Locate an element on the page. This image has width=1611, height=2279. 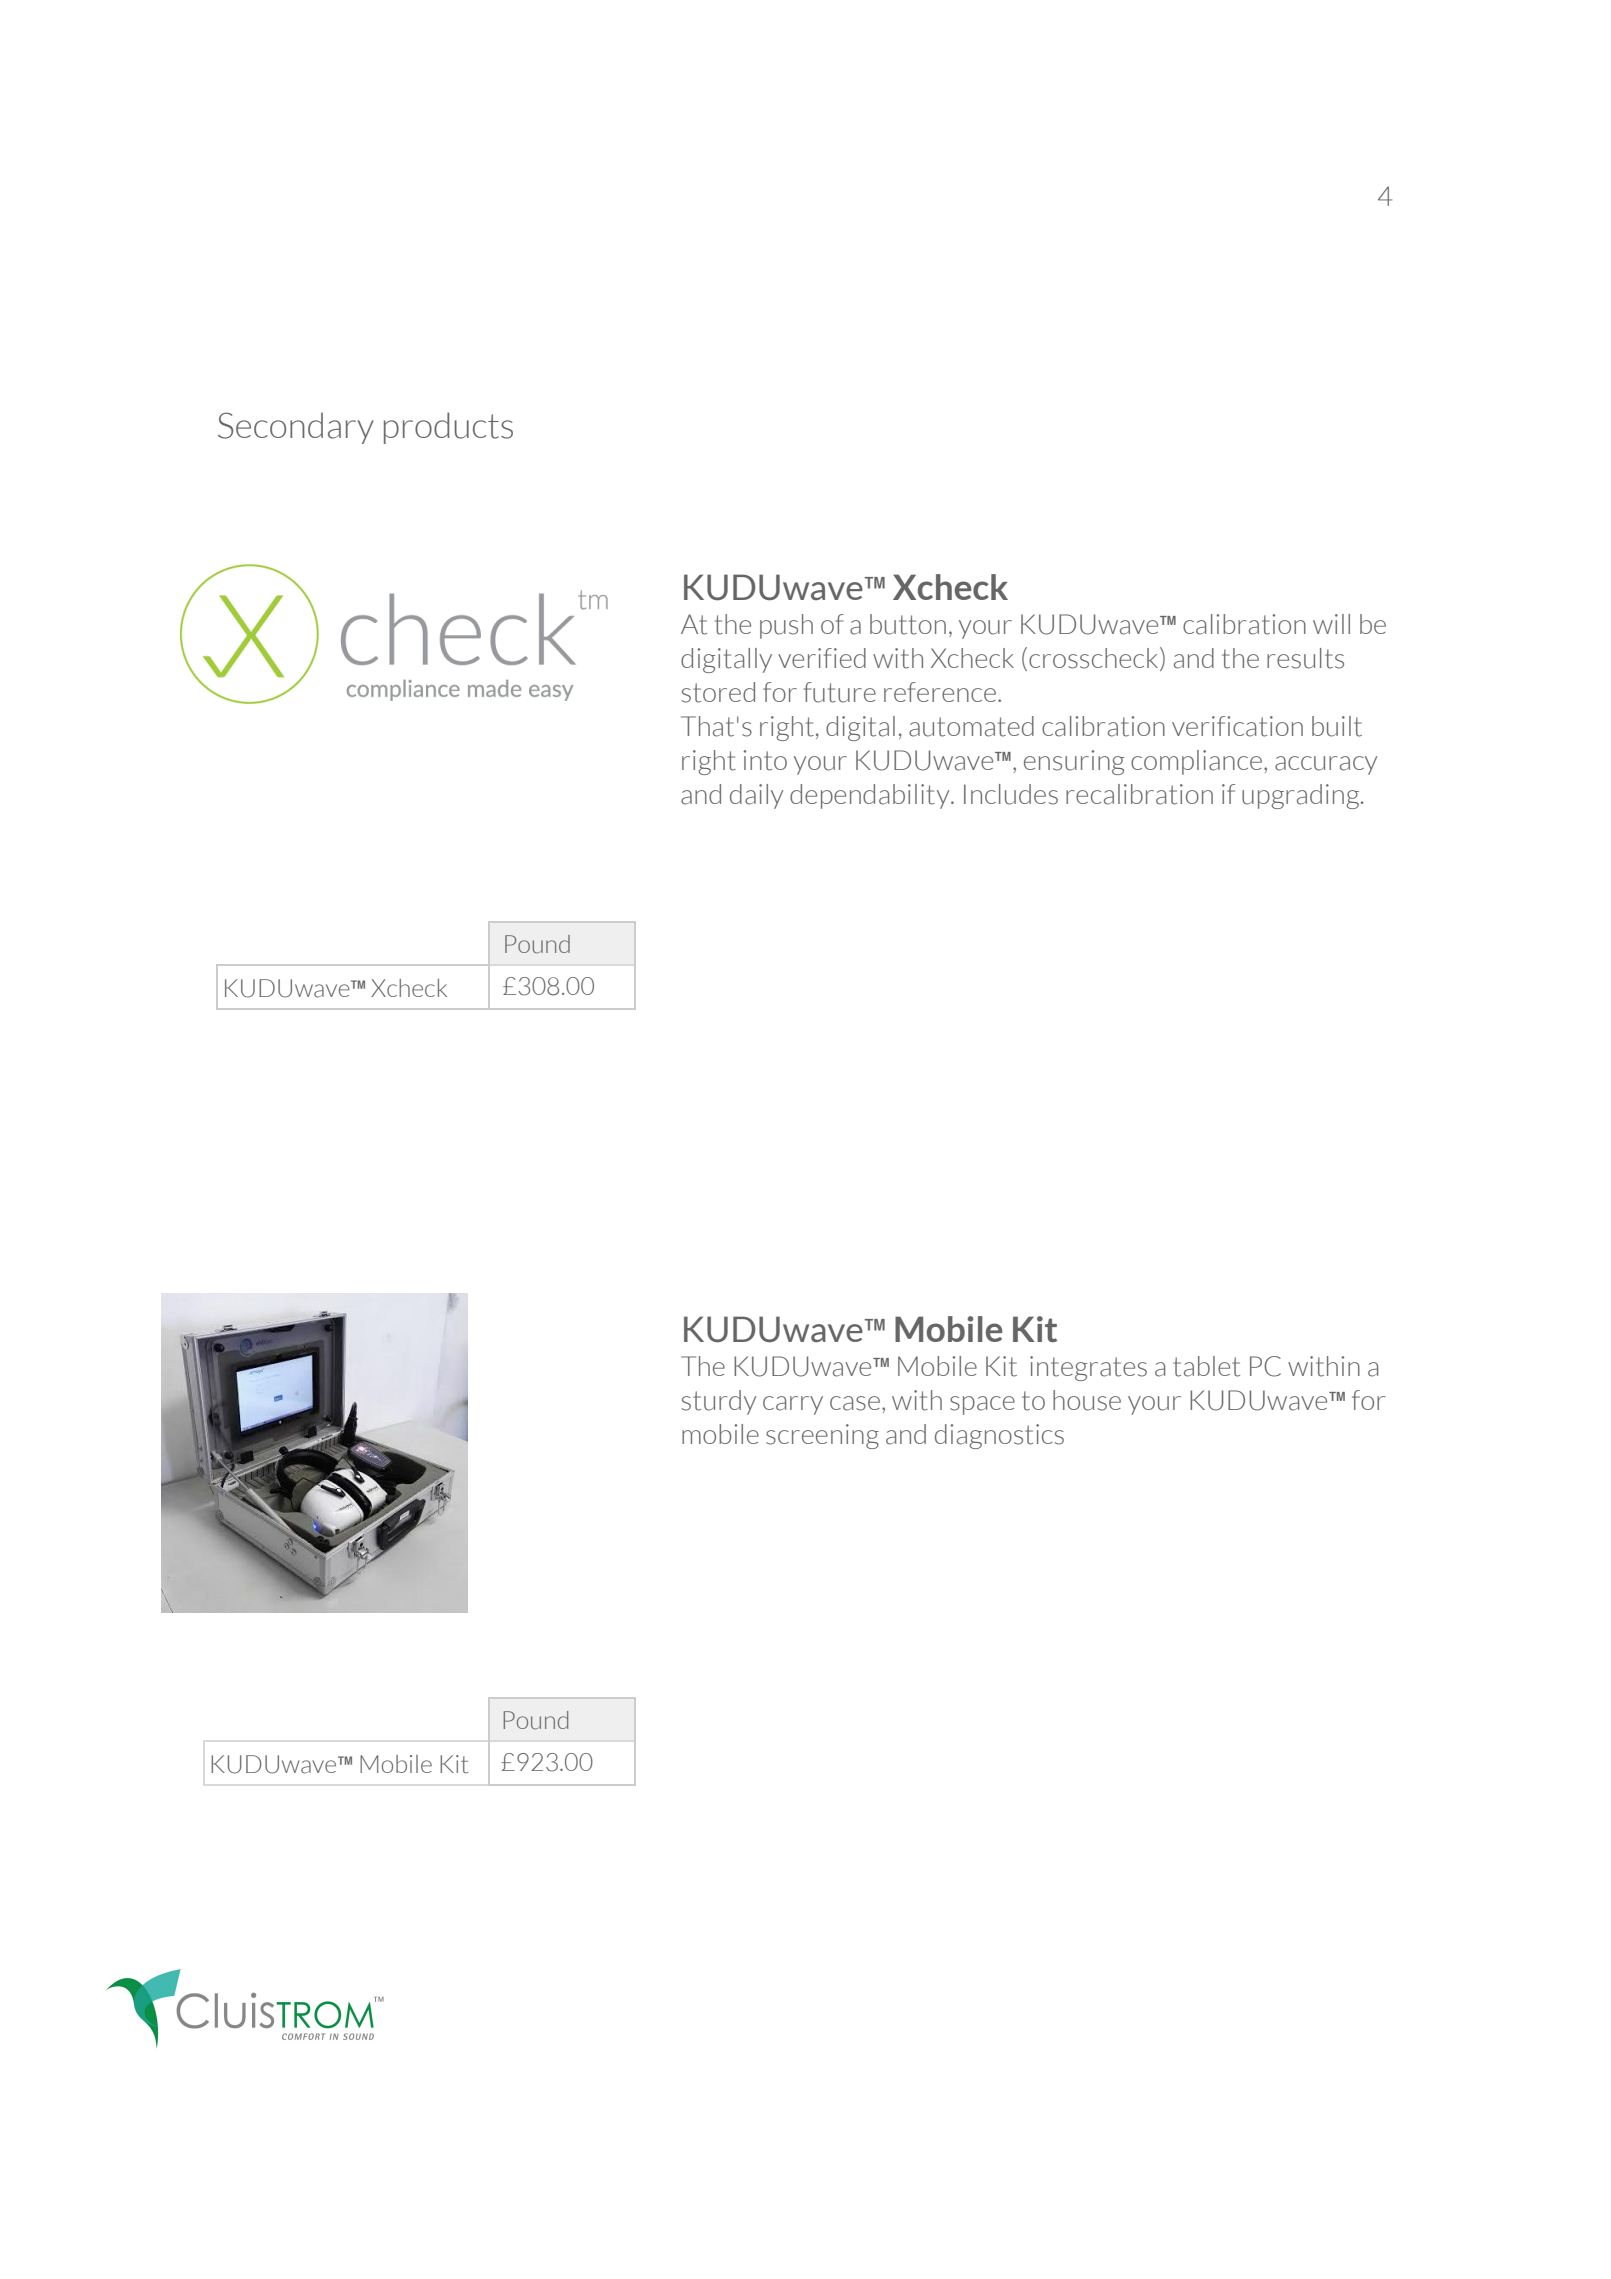
stored is located at coordinates (718, 692).
